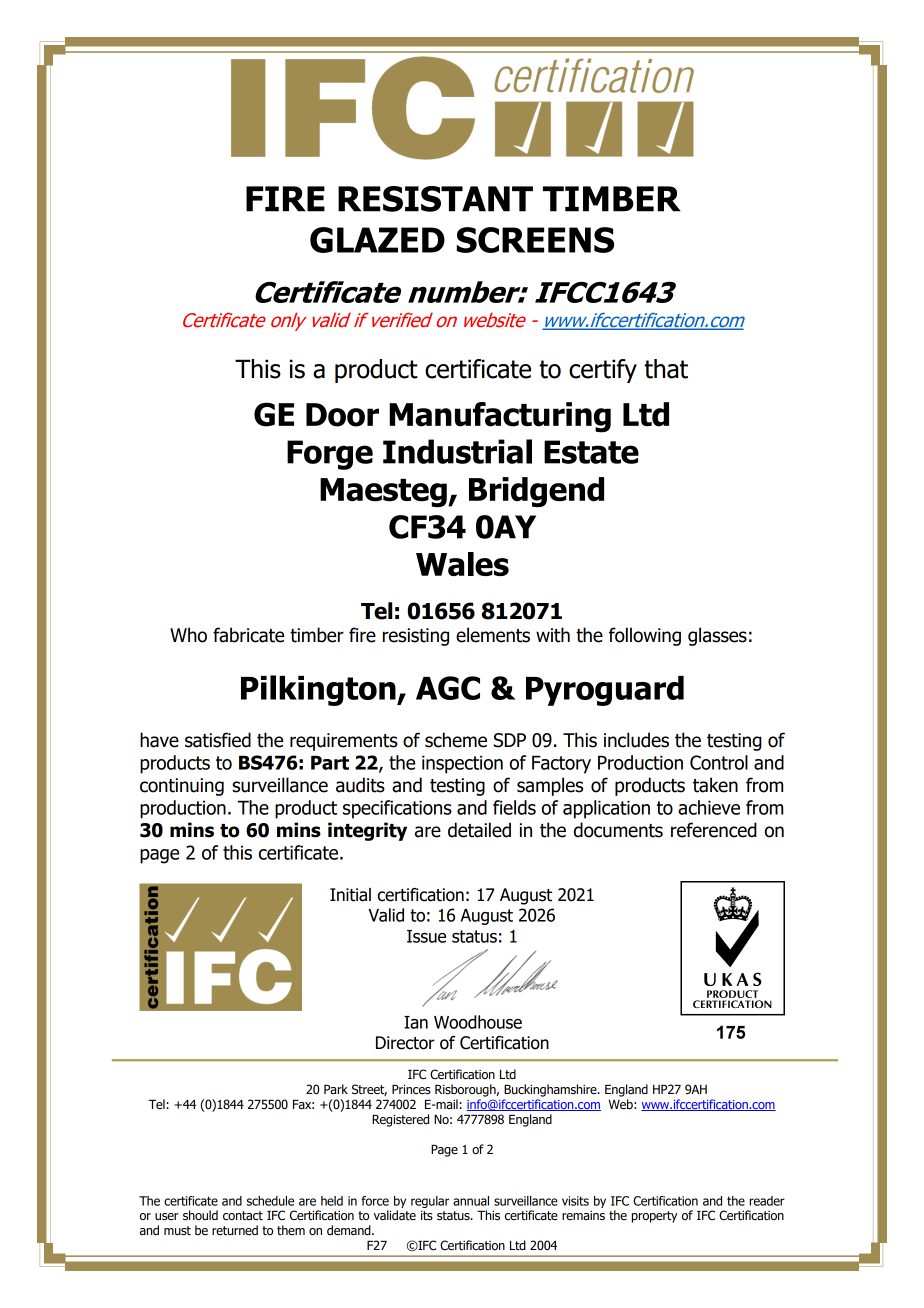 The height and width of the document is (1308, 924). Describe the element at coordinates (471, 1201) in the document. I see `annual` at that location.
